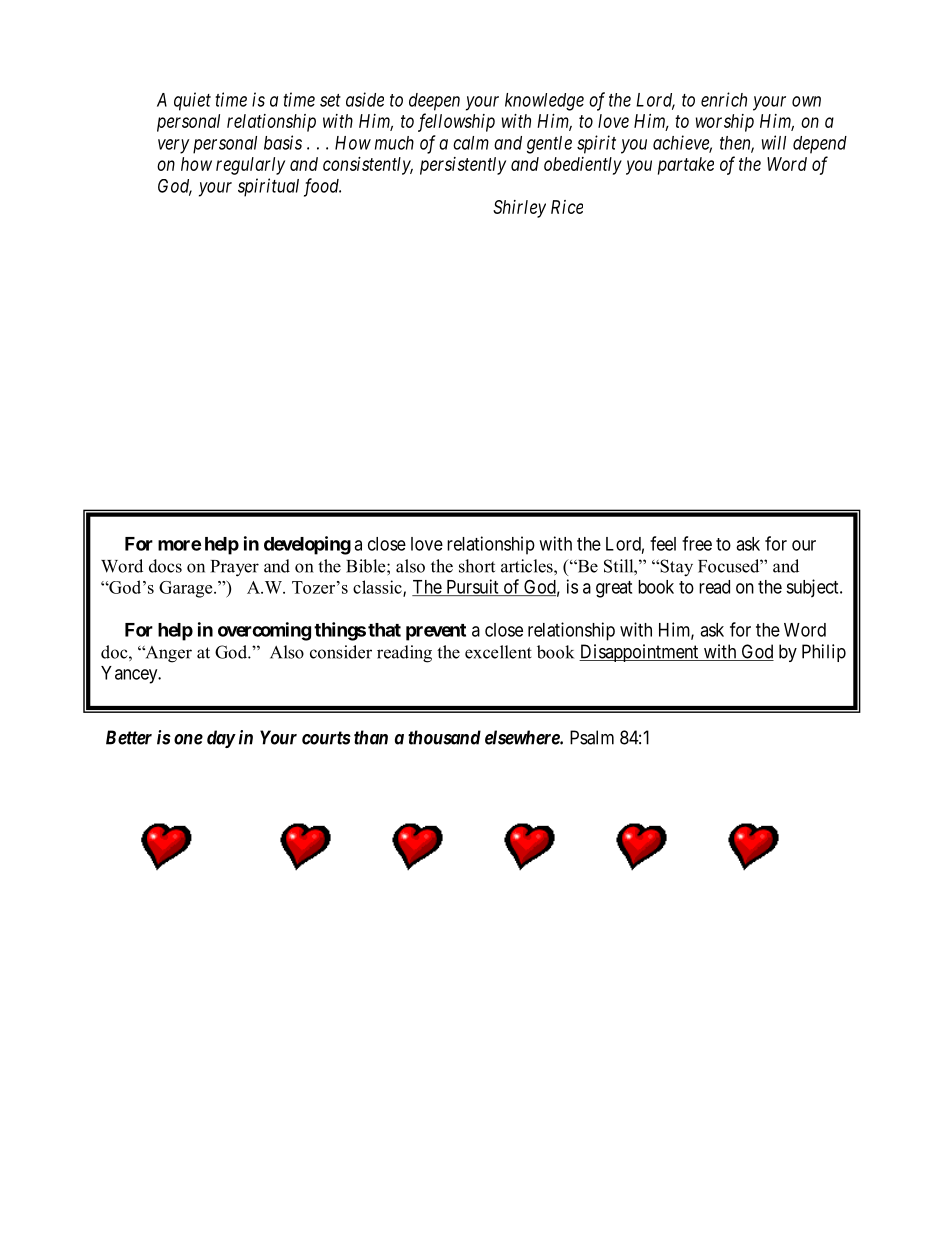  I want to click on docs, so click(165, 566).
